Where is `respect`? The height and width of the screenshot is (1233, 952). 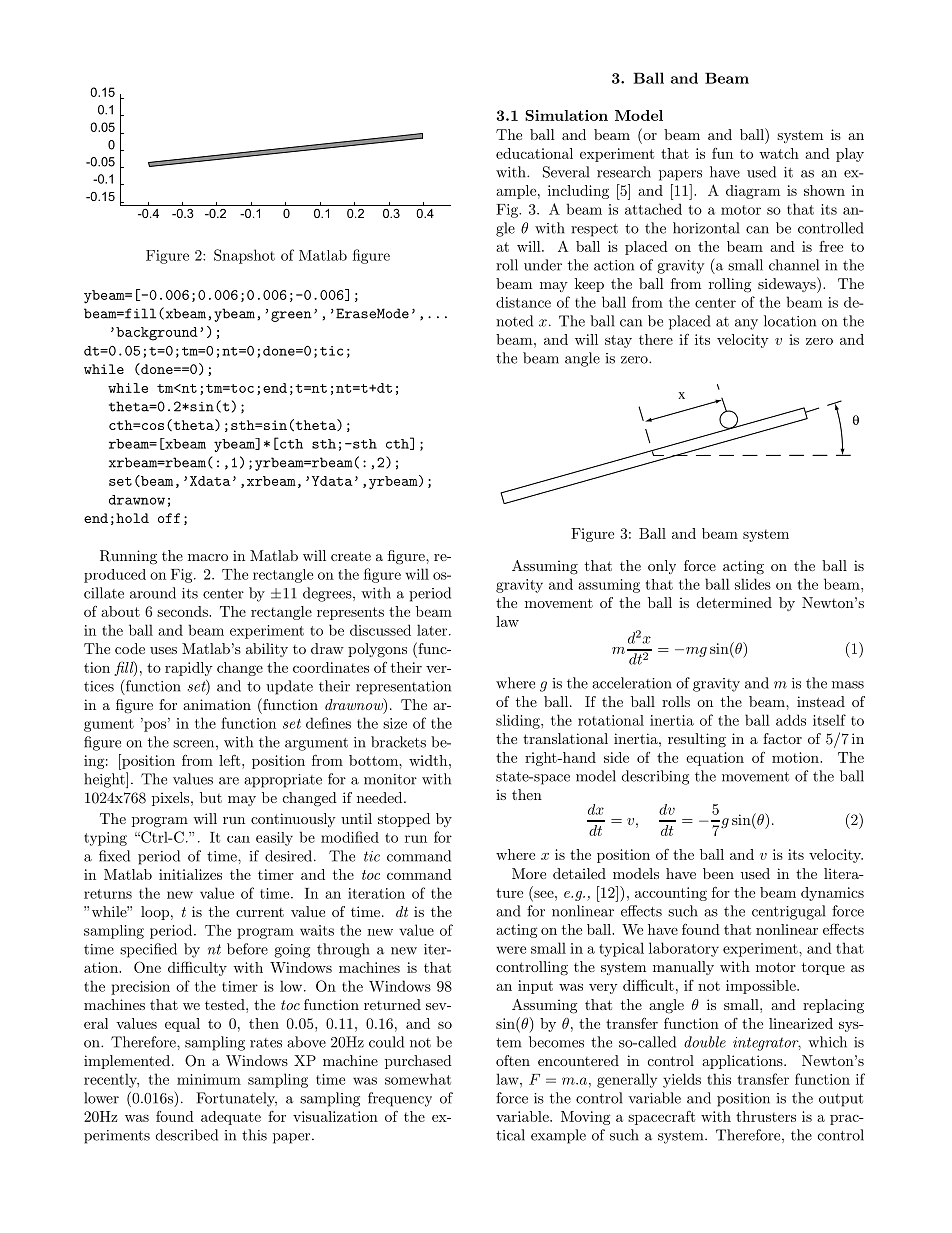
respect is located at coordinates (594, 230).
